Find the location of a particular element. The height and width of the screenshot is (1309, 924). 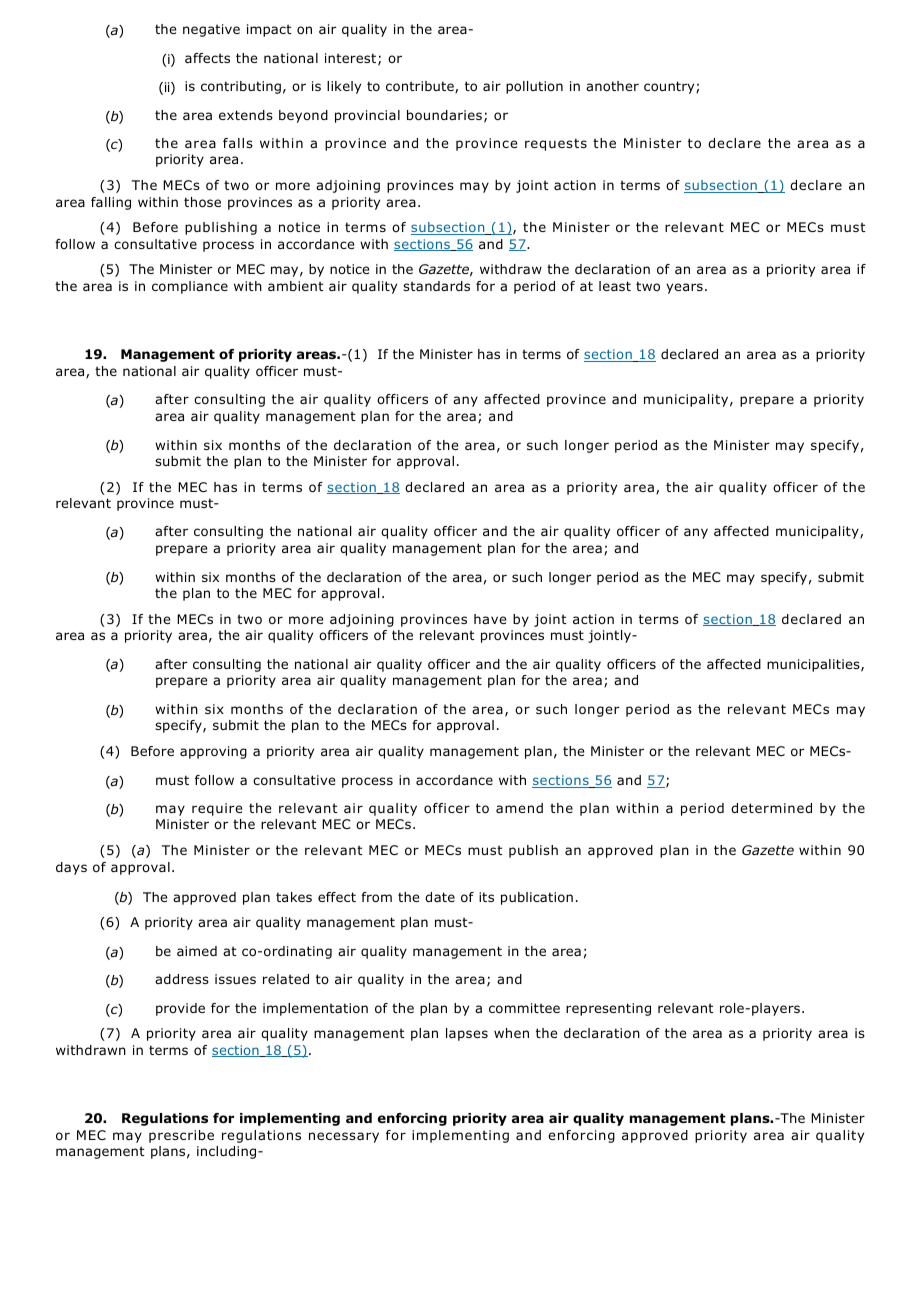

standards is located at coordinates (436, 286).
